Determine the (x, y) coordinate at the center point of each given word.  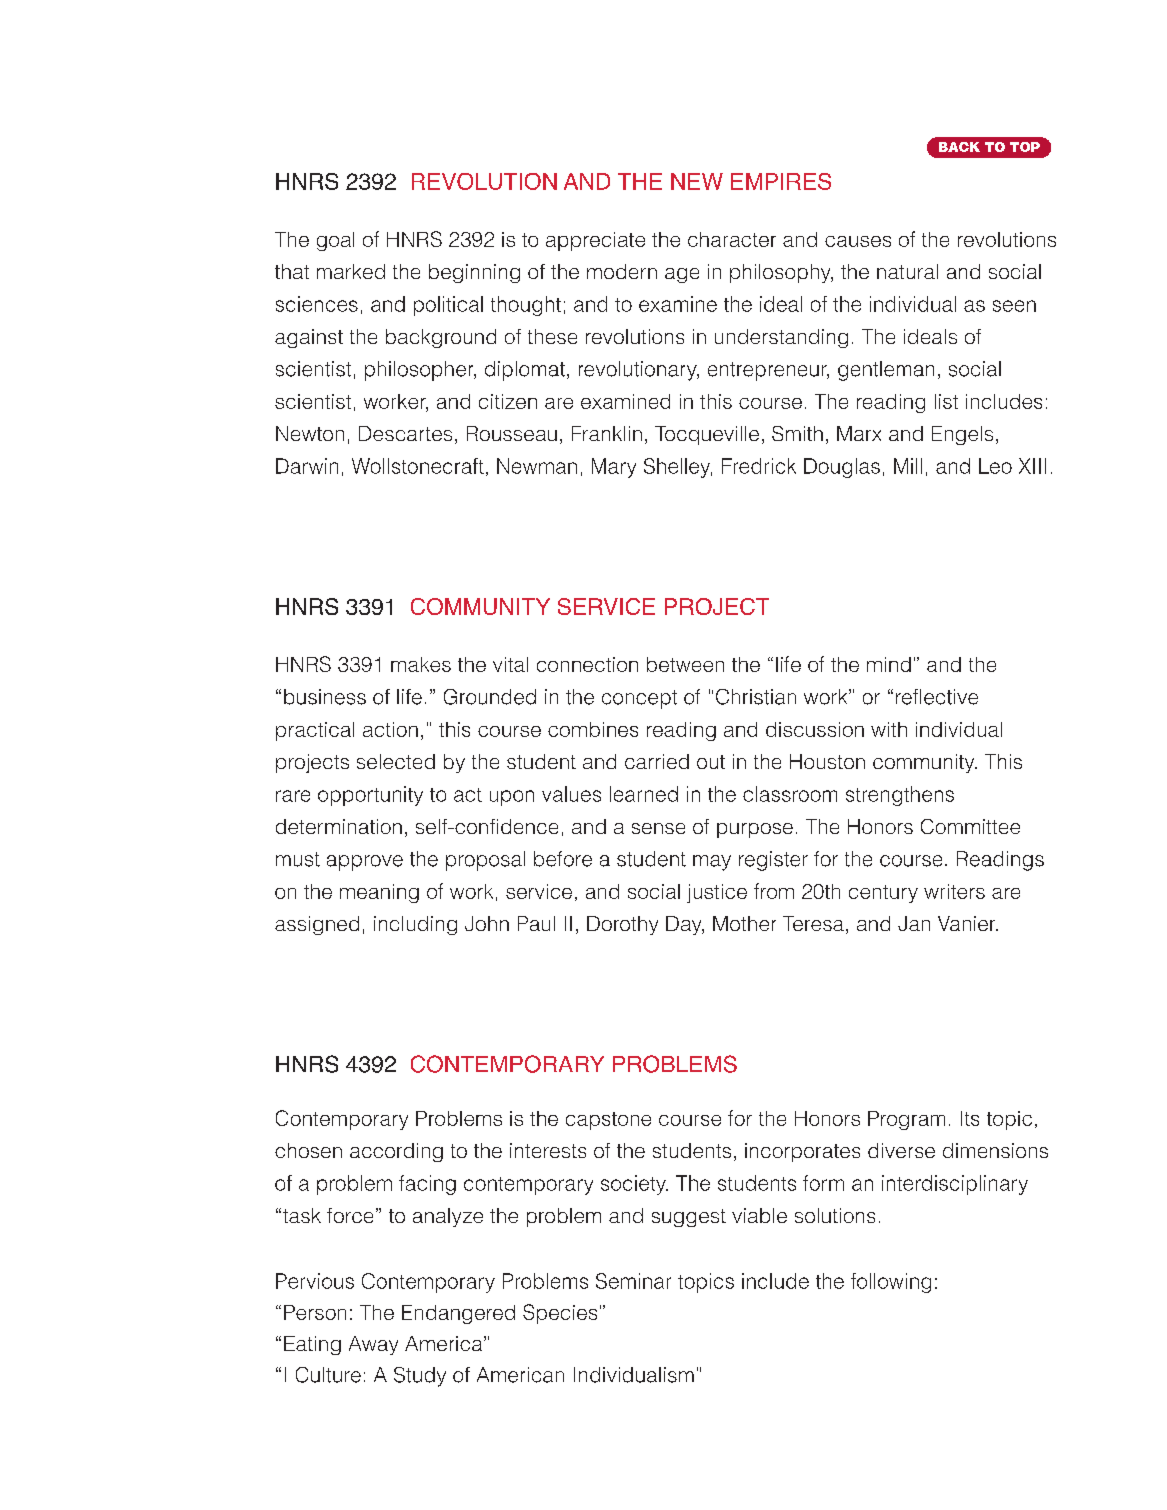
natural (907, 271)
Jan (914, 923)
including (415, 925)
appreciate (595, 241)
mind (889, 664)
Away (373, 1345)
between (685, 664)
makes (421, 664)
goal (335, 241)
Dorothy (622, 925)
